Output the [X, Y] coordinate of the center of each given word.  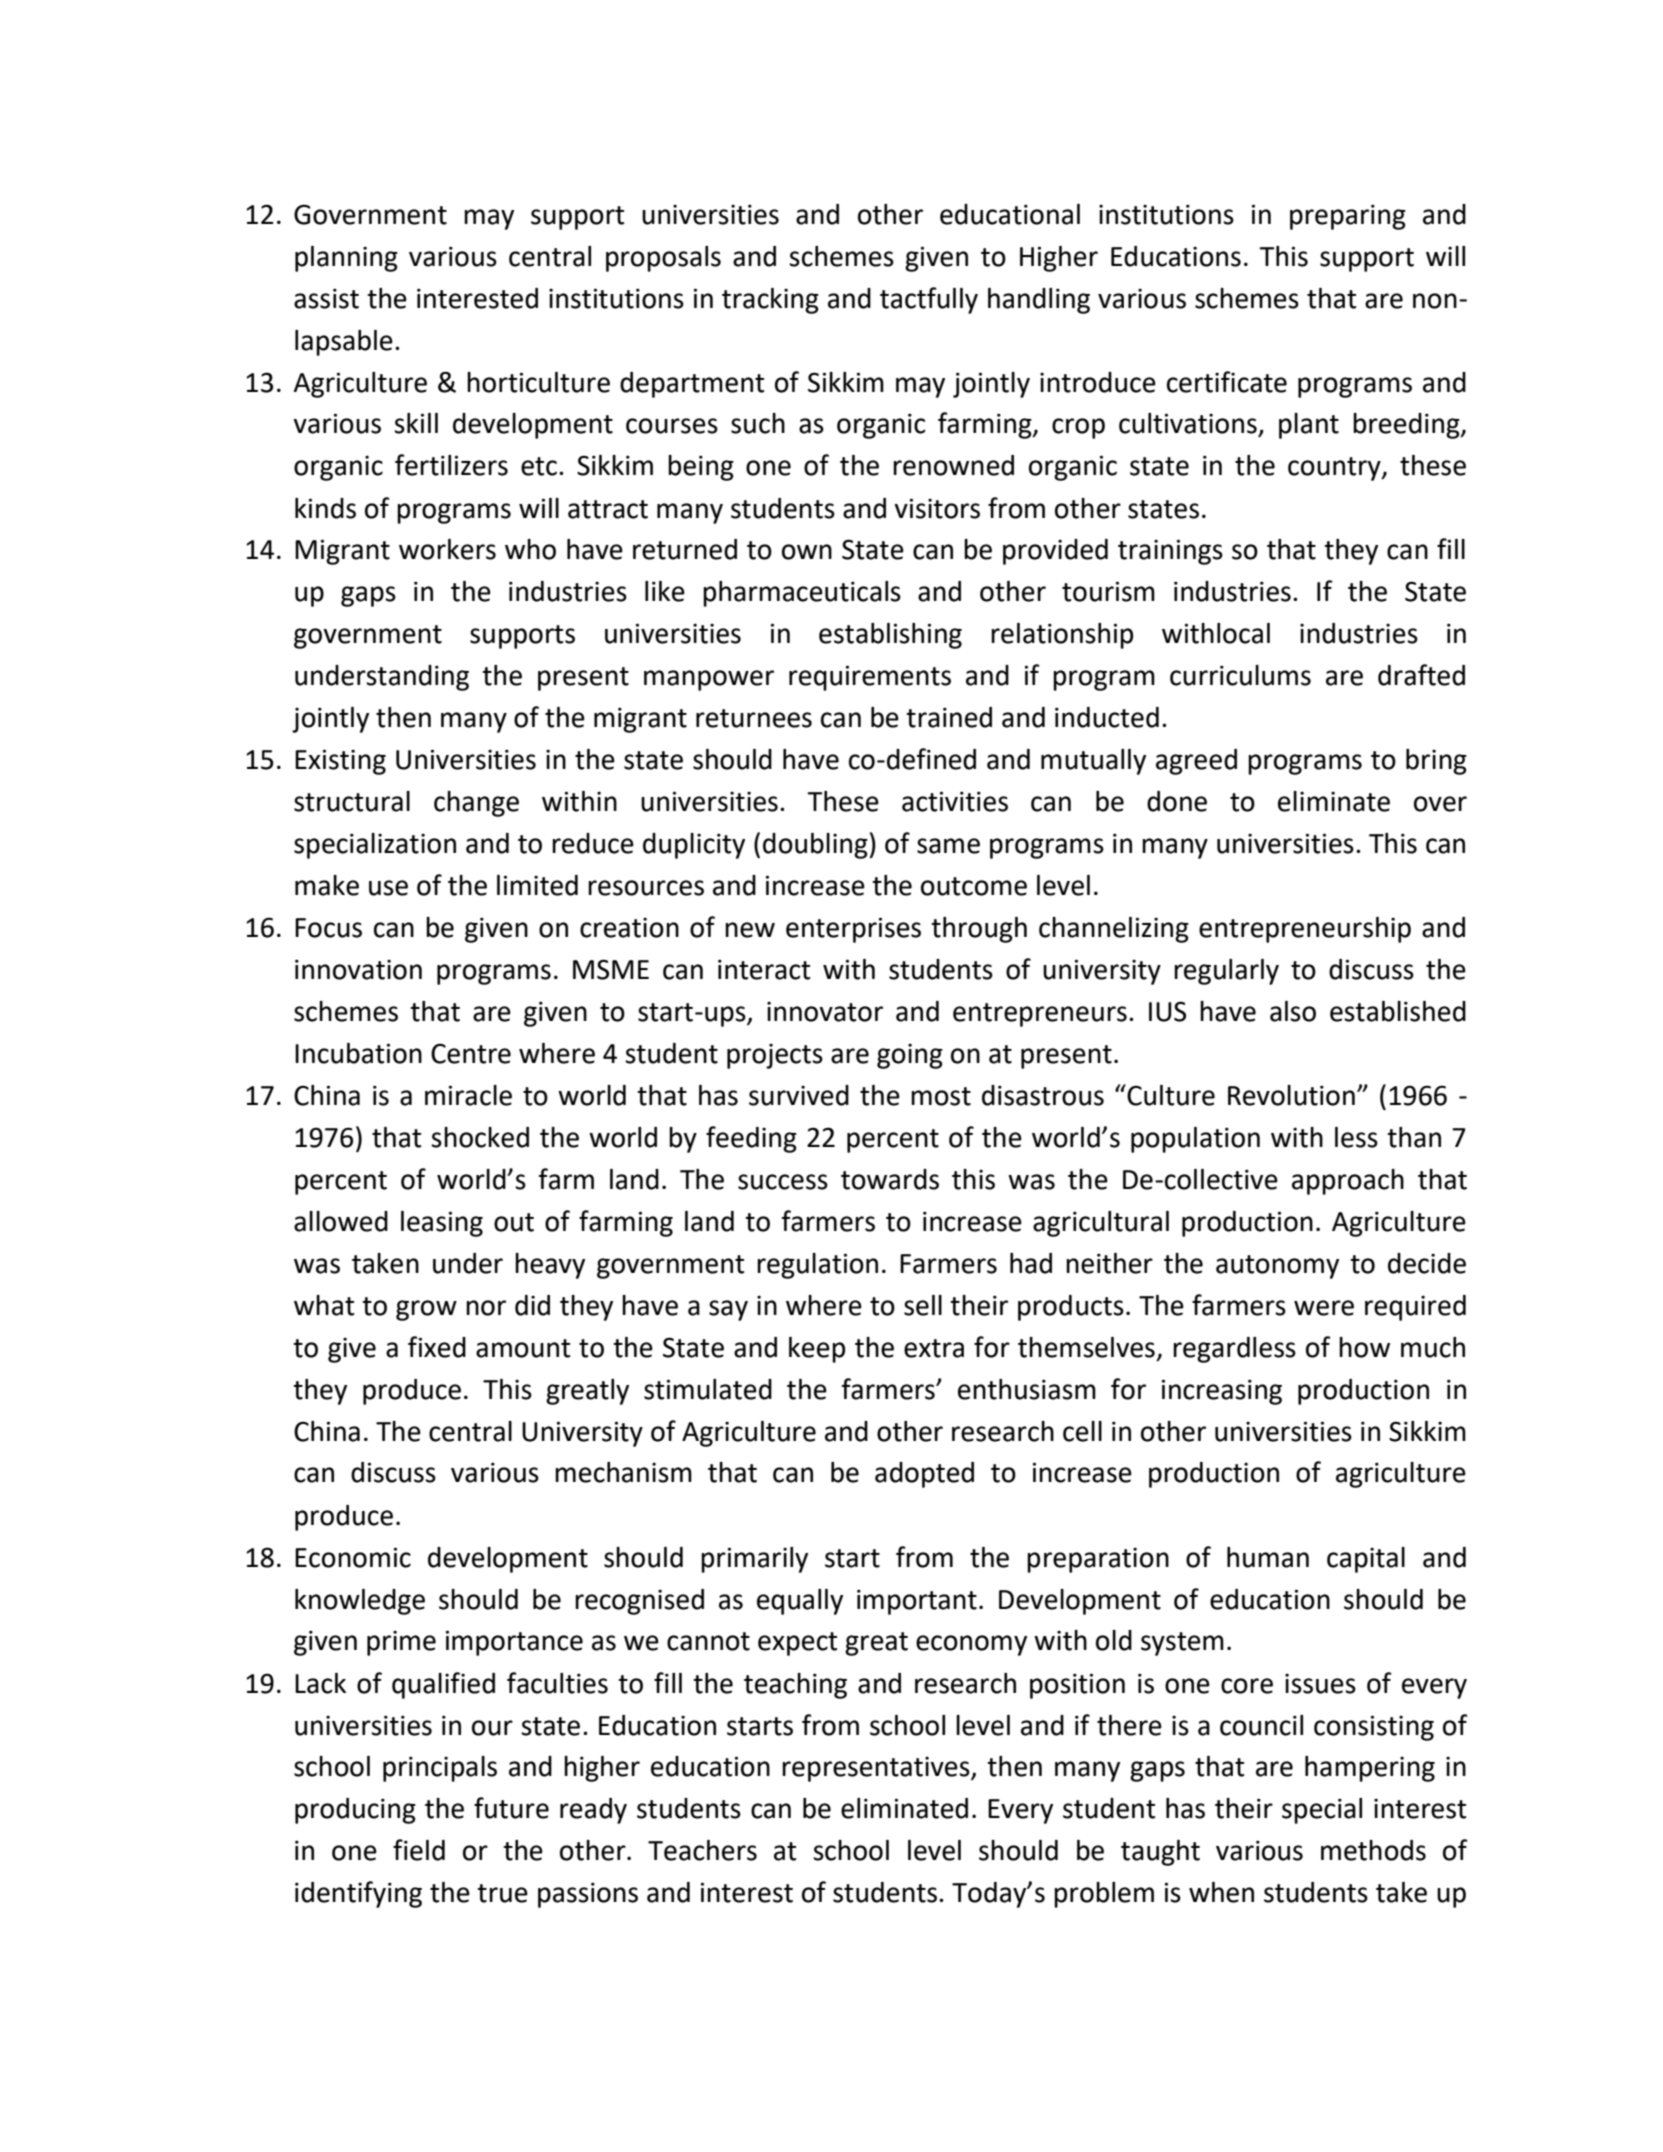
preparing [1348, 217]
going [910, 1056]
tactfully [929, 300]
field [419, 1850]
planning [346, 259]
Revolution [1291, 1095]
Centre [471, 1054]
